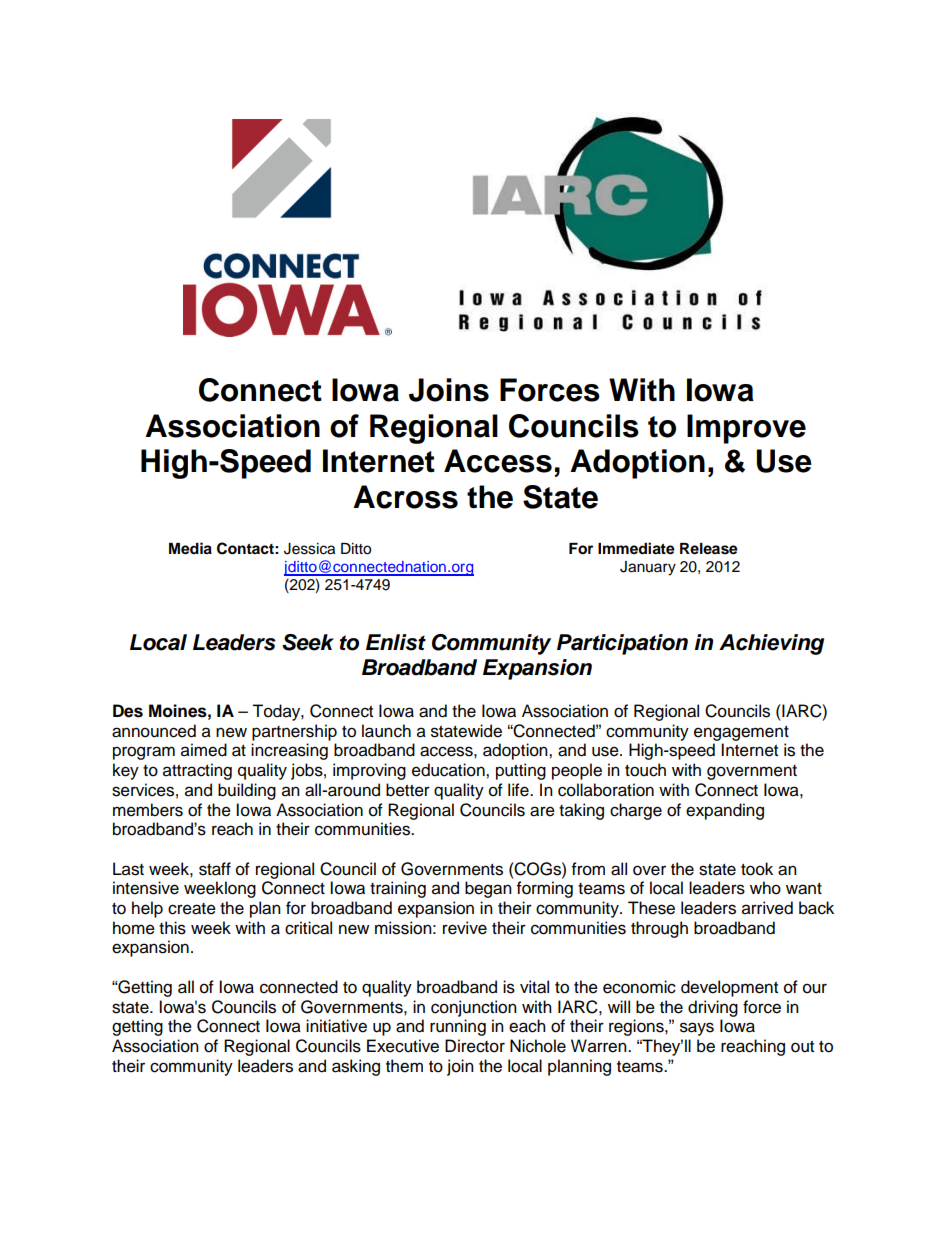 Image resolution: width=952 pixels, height=1233 pixels. Describe the element at coordinates (741, 733) in the page. I see `engagement` at that location.
